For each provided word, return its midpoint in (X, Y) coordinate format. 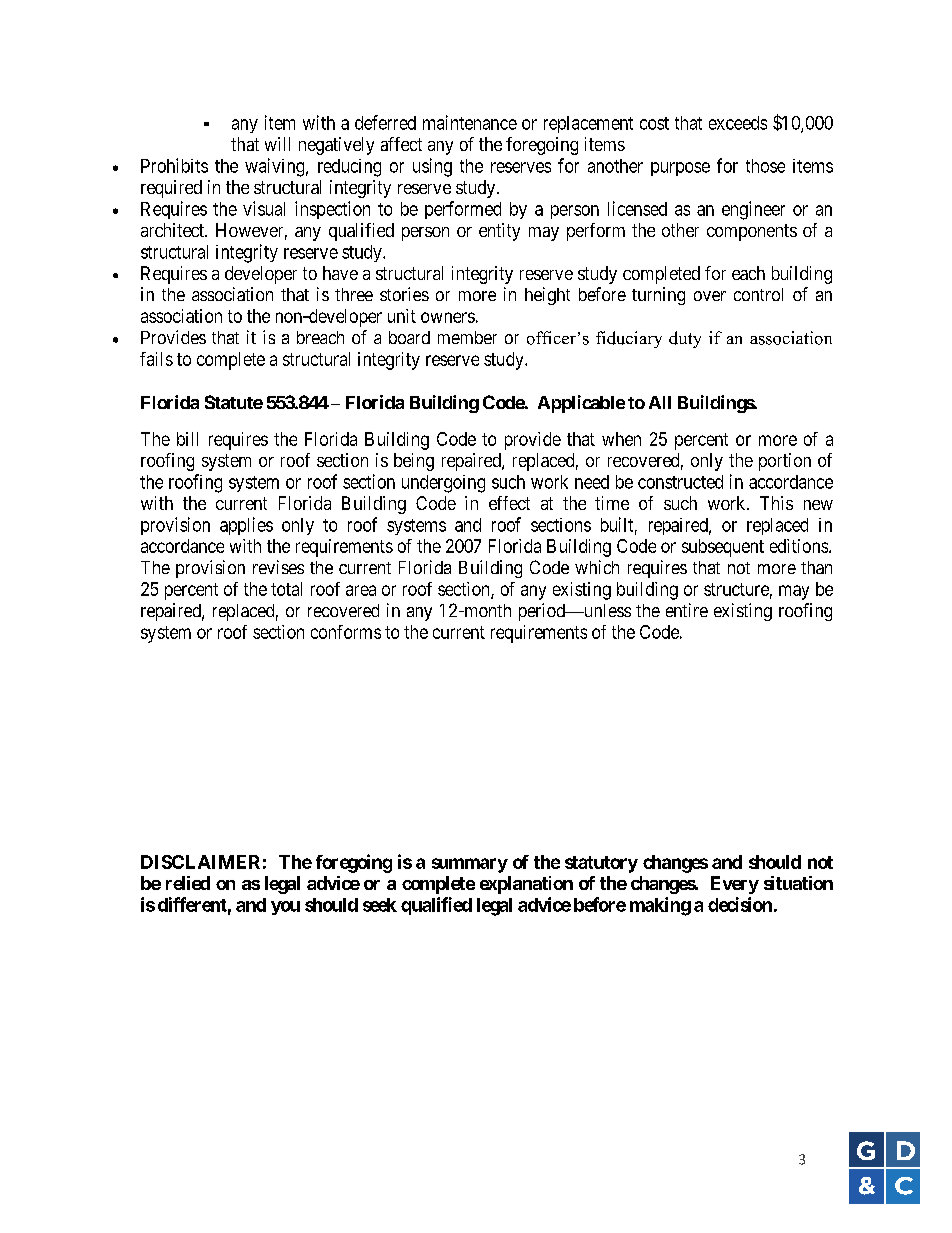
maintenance (470, 122)
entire (687, 610)
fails (156, 359)
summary (470, 865)
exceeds (738, 123)
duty (685, 339)
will (277, 144)
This (776, 503)
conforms (346, 632)
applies (246, 526)
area (361, 590)
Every (735, 885)
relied (188, 883)
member (467, 337)
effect (509, 503)
